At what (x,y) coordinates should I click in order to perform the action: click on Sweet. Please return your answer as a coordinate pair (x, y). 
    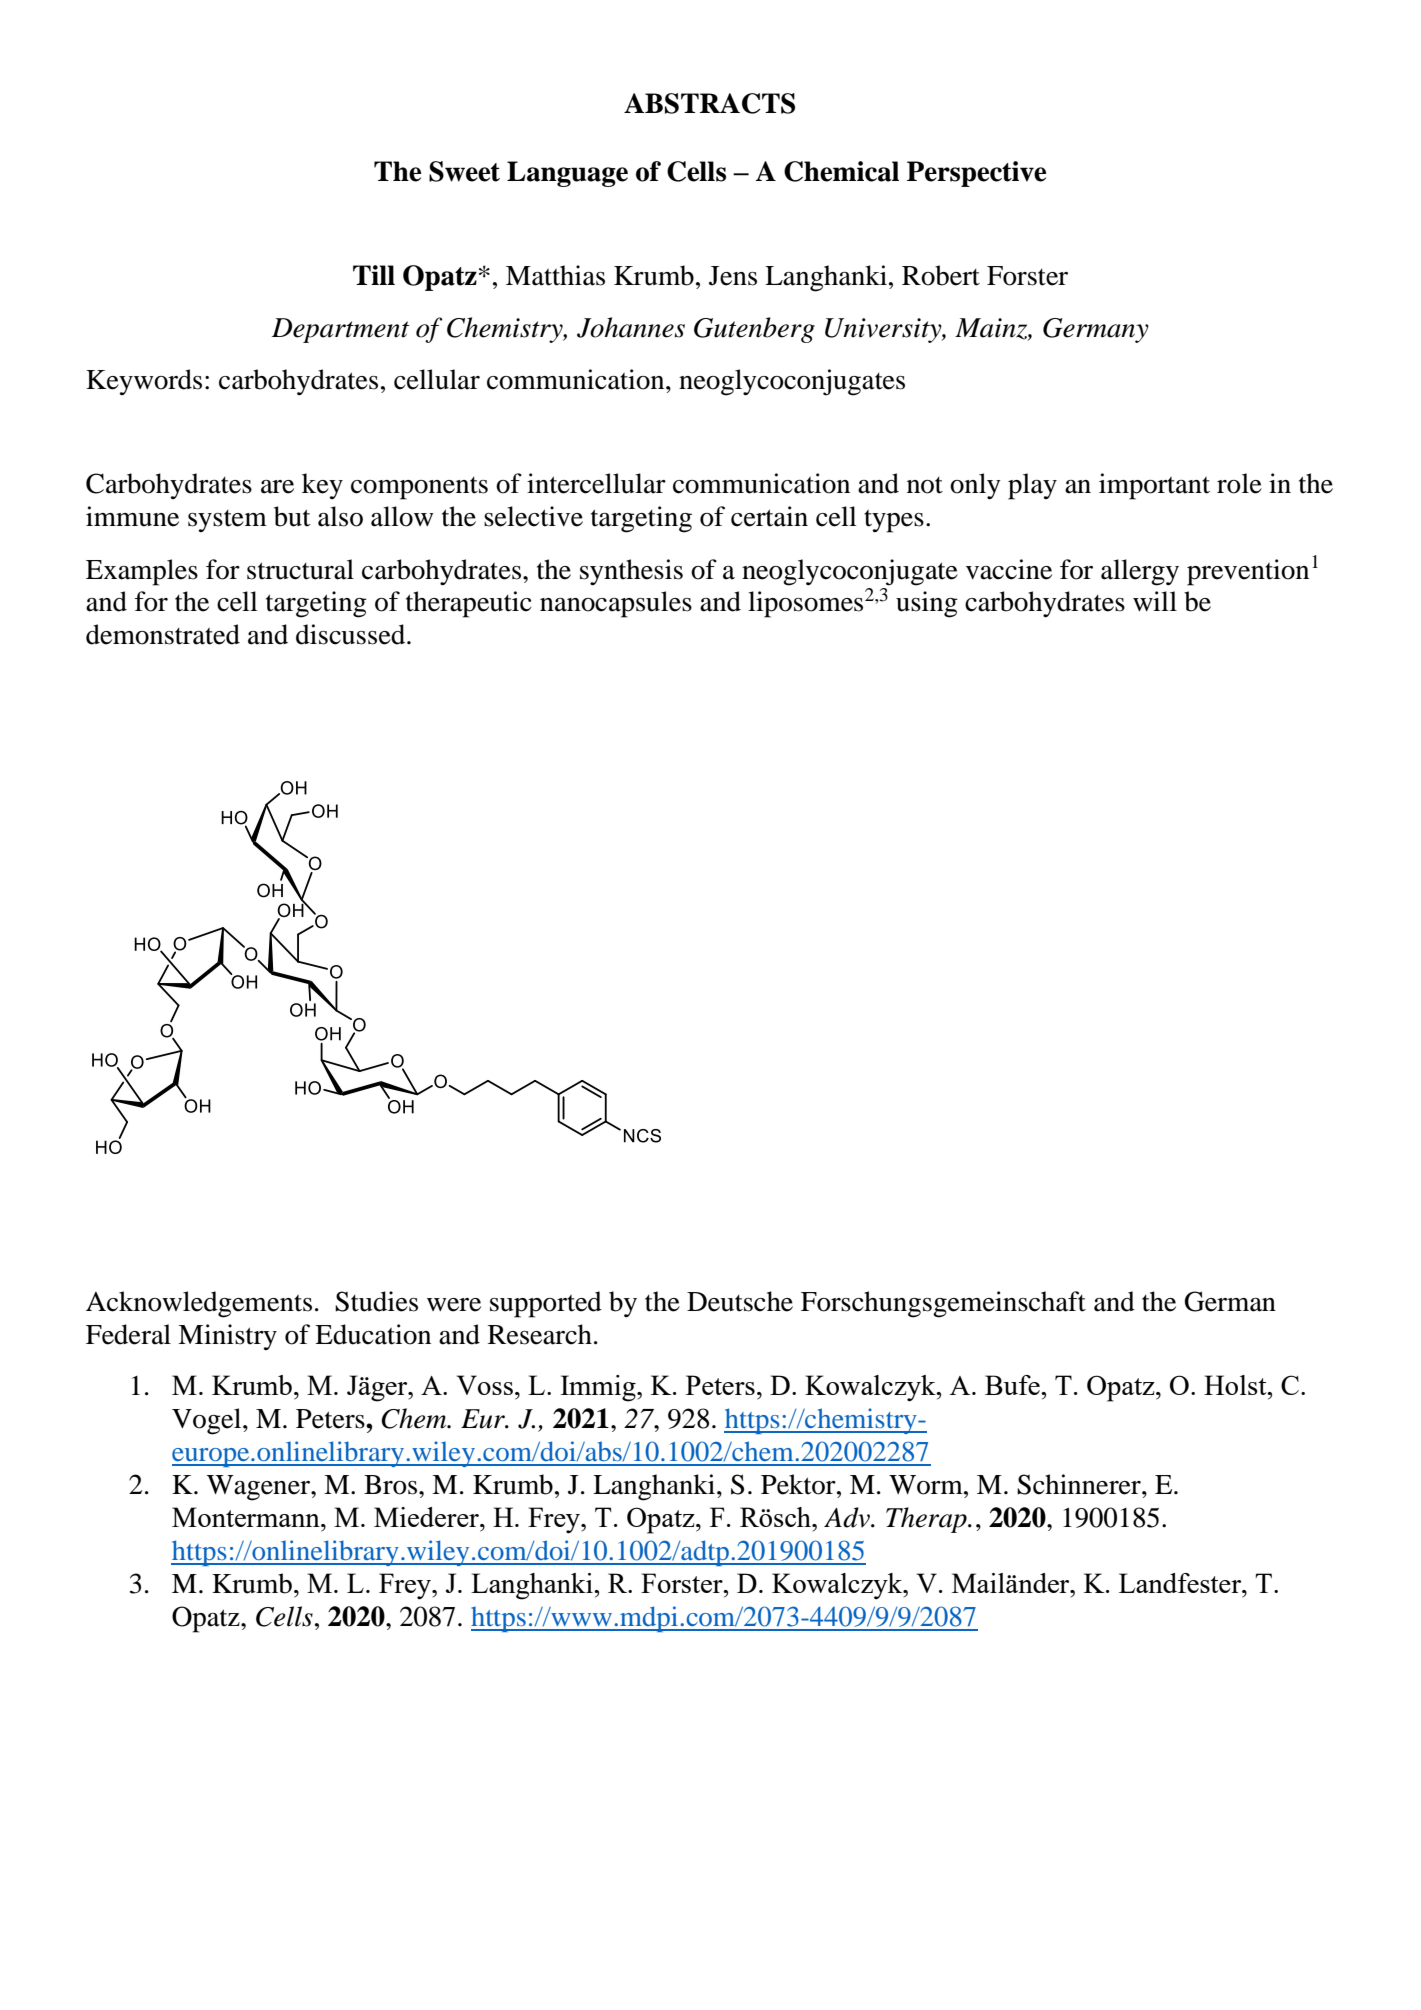
    Looking at the image, I should click on (464, 171).
